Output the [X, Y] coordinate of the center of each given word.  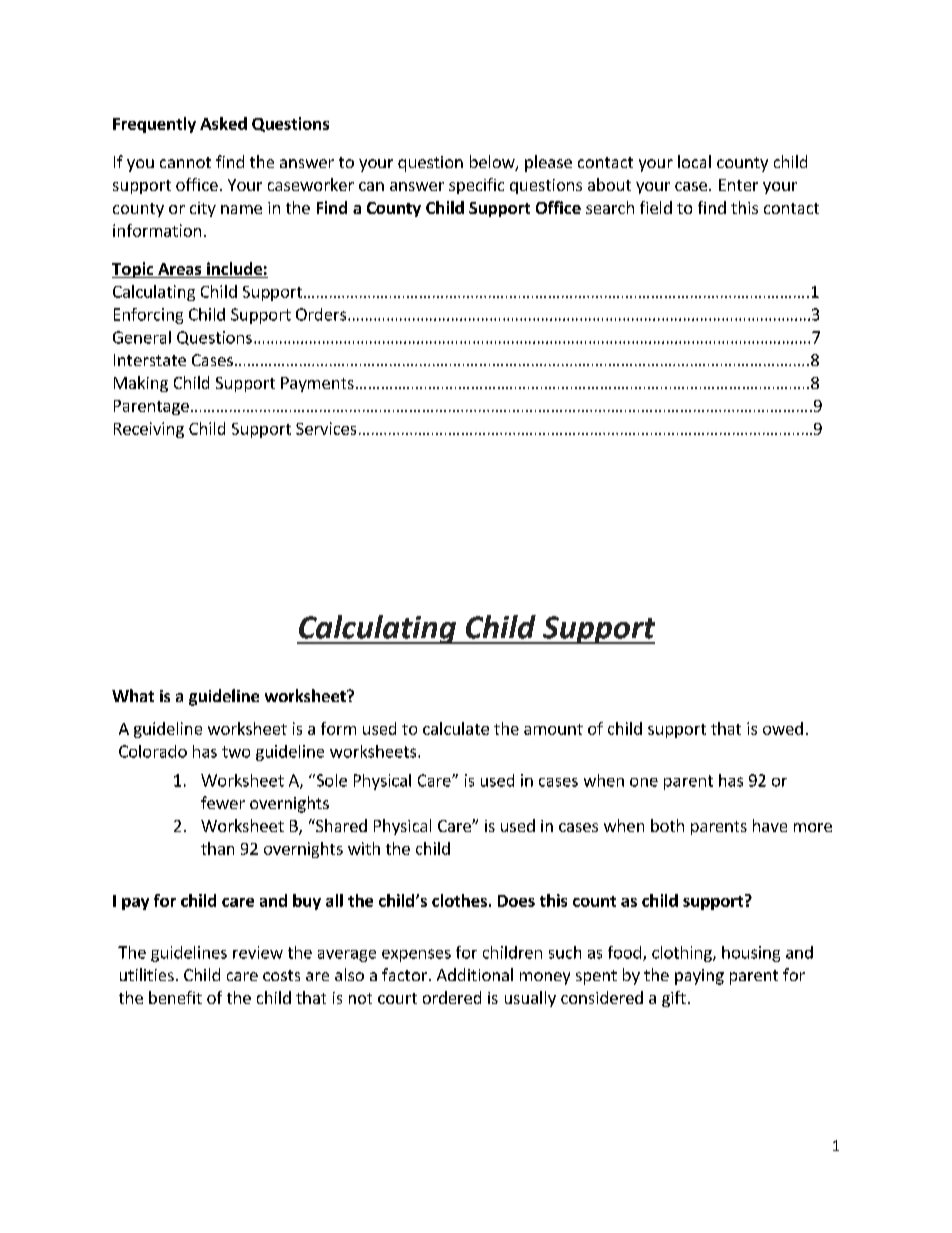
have [770, 825]
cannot [185, 162]
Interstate [150, 360]
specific [476, 186]
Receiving [149, 430]
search [610, 207]
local [694, 161]
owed [783, 728]
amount [553, 729]
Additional [475, 974]
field [656, 207]
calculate [456, 728]
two [236, 752]
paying [699, 977]
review [258, 952]
